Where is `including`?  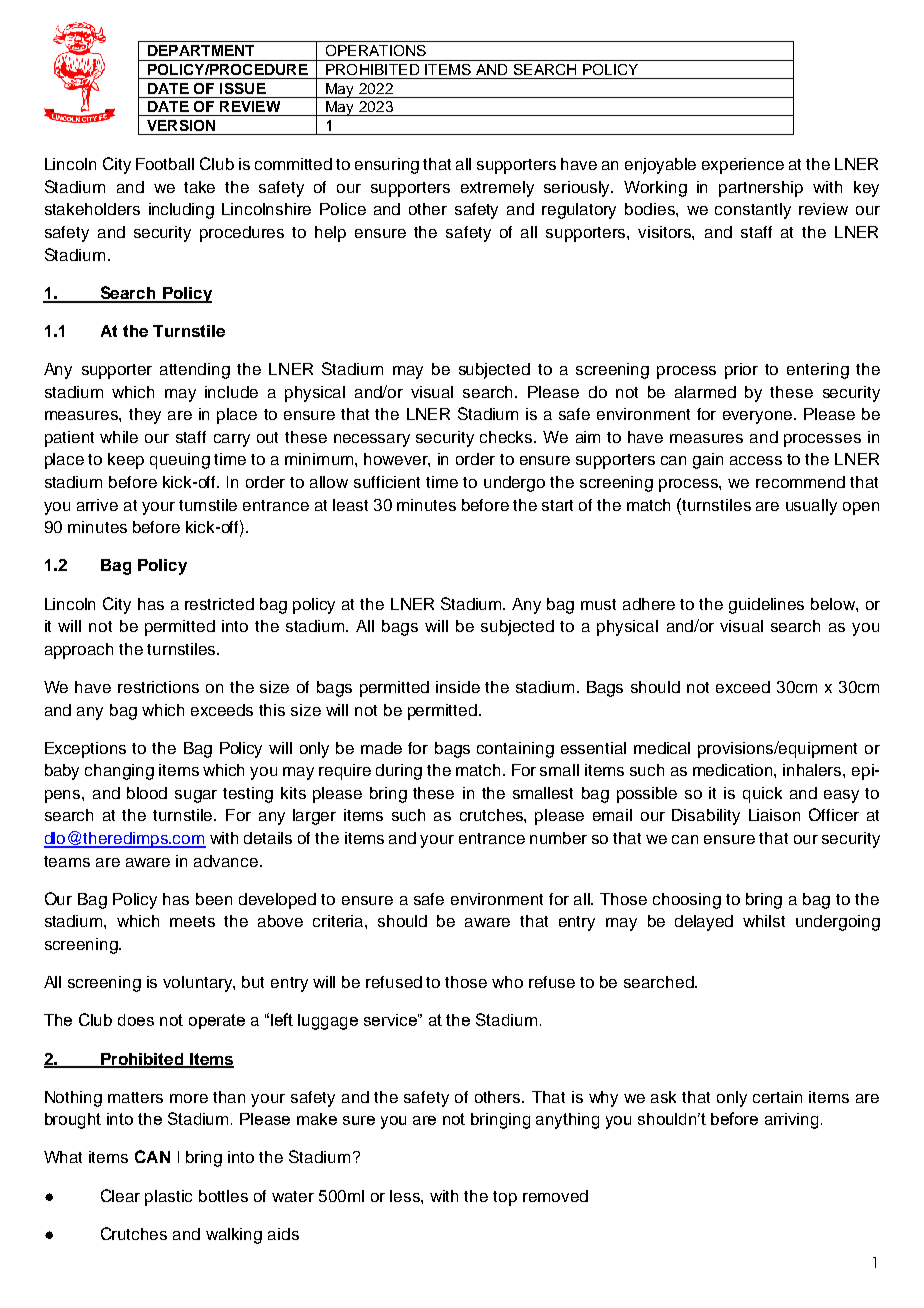 including is located at coordinates (181, 211).
